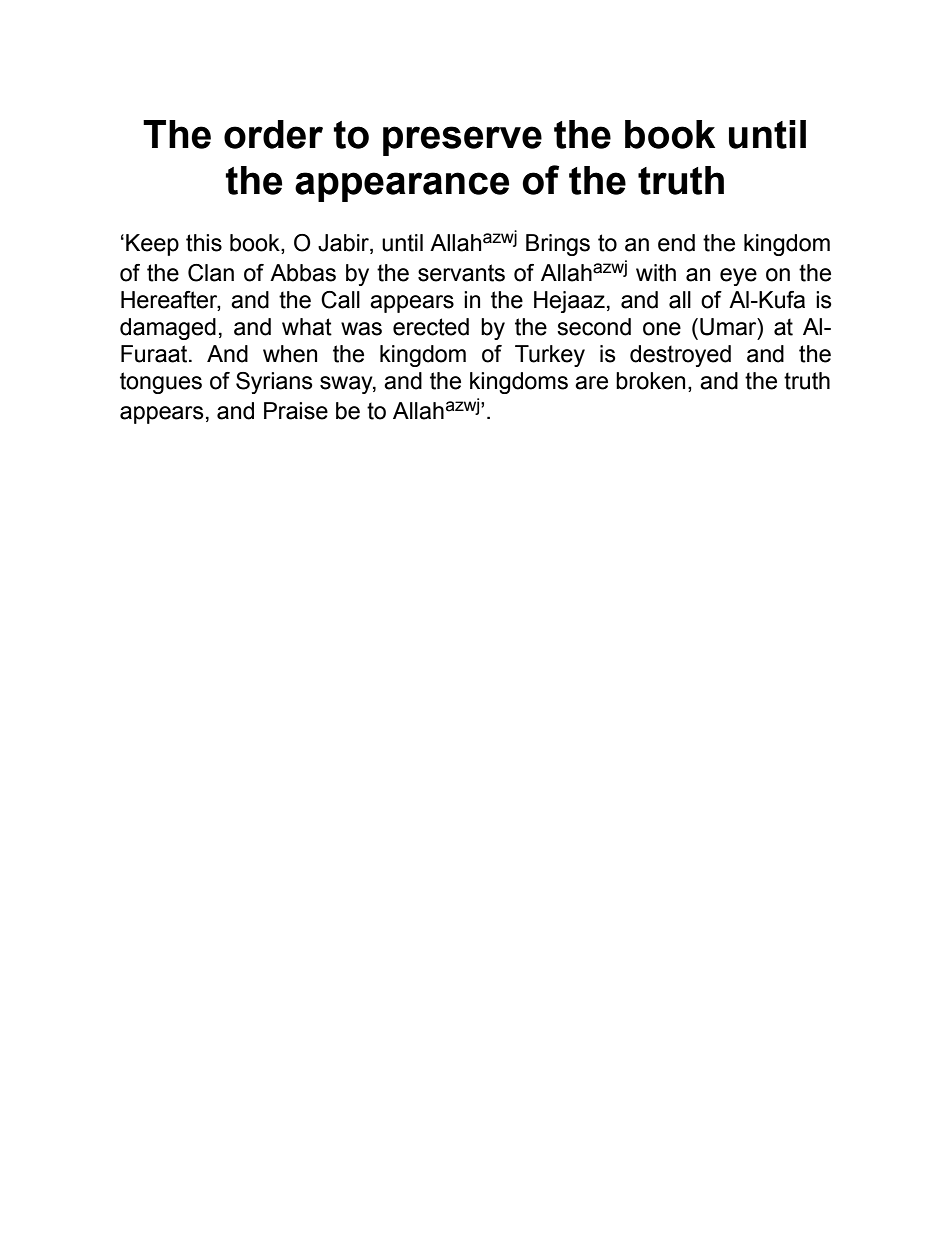 The image size is (952, 1233). What do you see at coordinates (340, 300) in the screenshot?
I see `Call` at bounding box center [340, 300].
